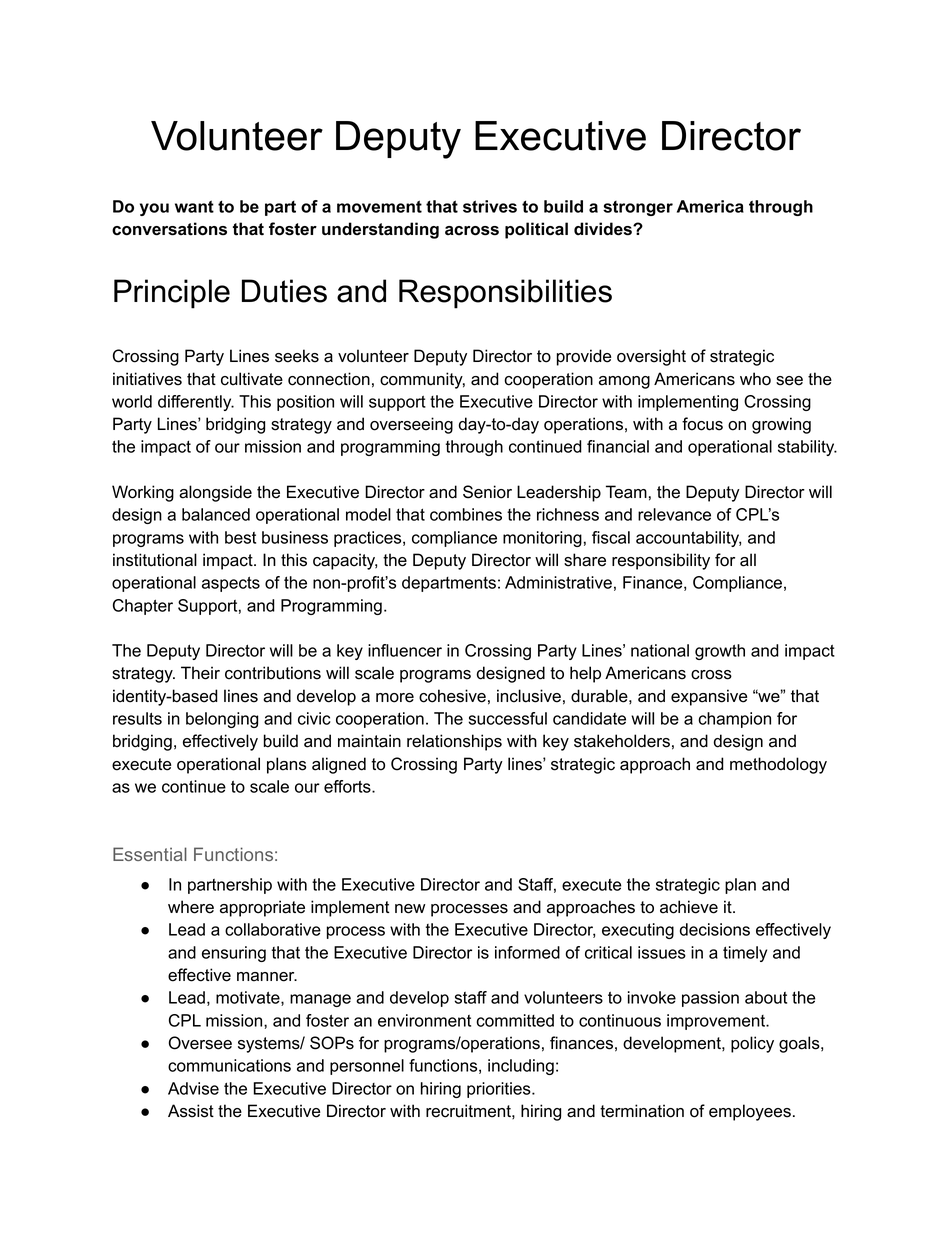 This screenshot has width=952, height=1233. What do you see at coordinates (638, 208) in the screenshot?
I see `stronger` at bounding box center [638, 208].
